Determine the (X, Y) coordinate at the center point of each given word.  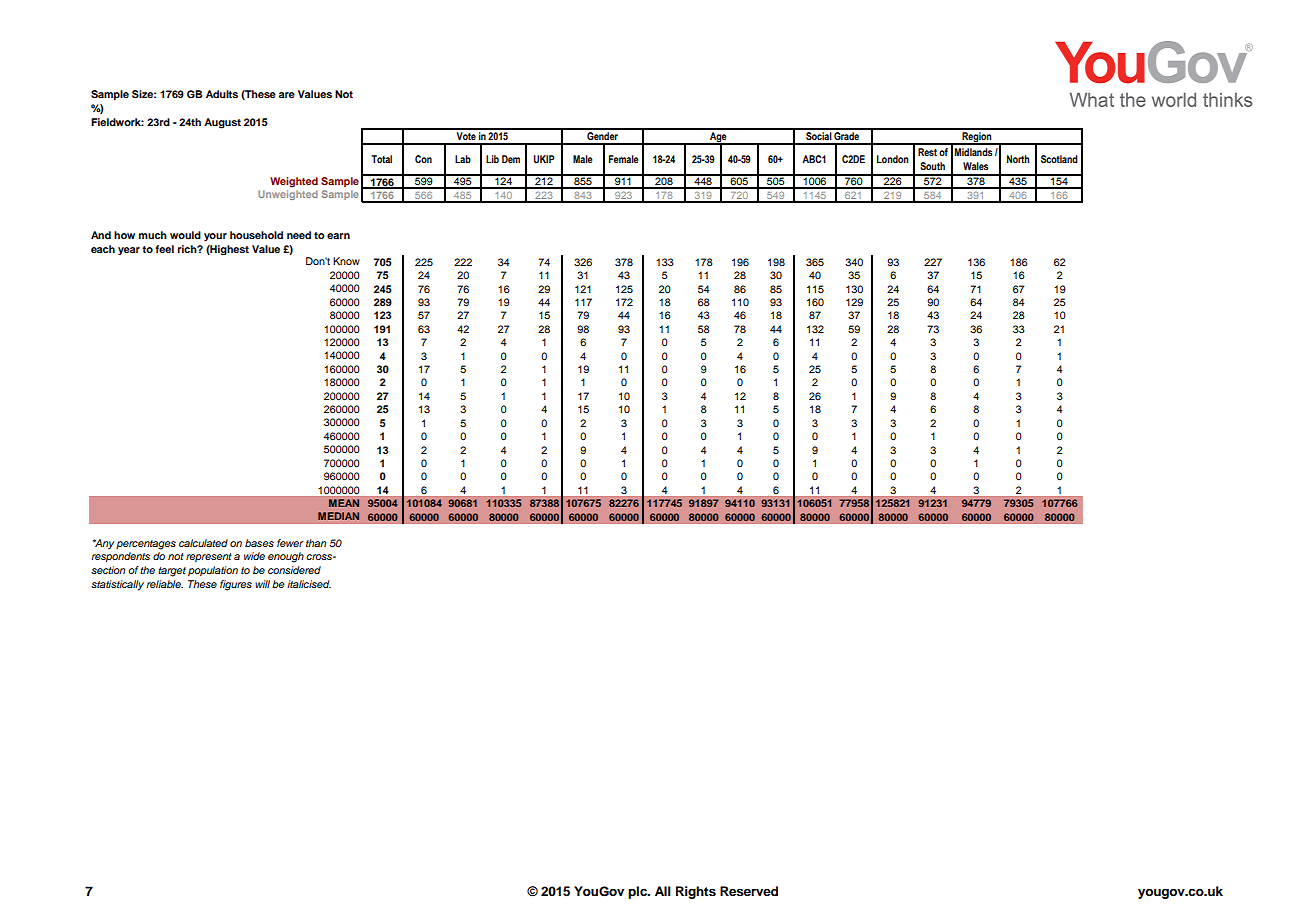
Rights (696, 892)
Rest (927, 152)
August (222, 123)
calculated (203, 543)
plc (638, 892)
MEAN (344, 503)
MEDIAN (338, 516)
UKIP (544, 159)
